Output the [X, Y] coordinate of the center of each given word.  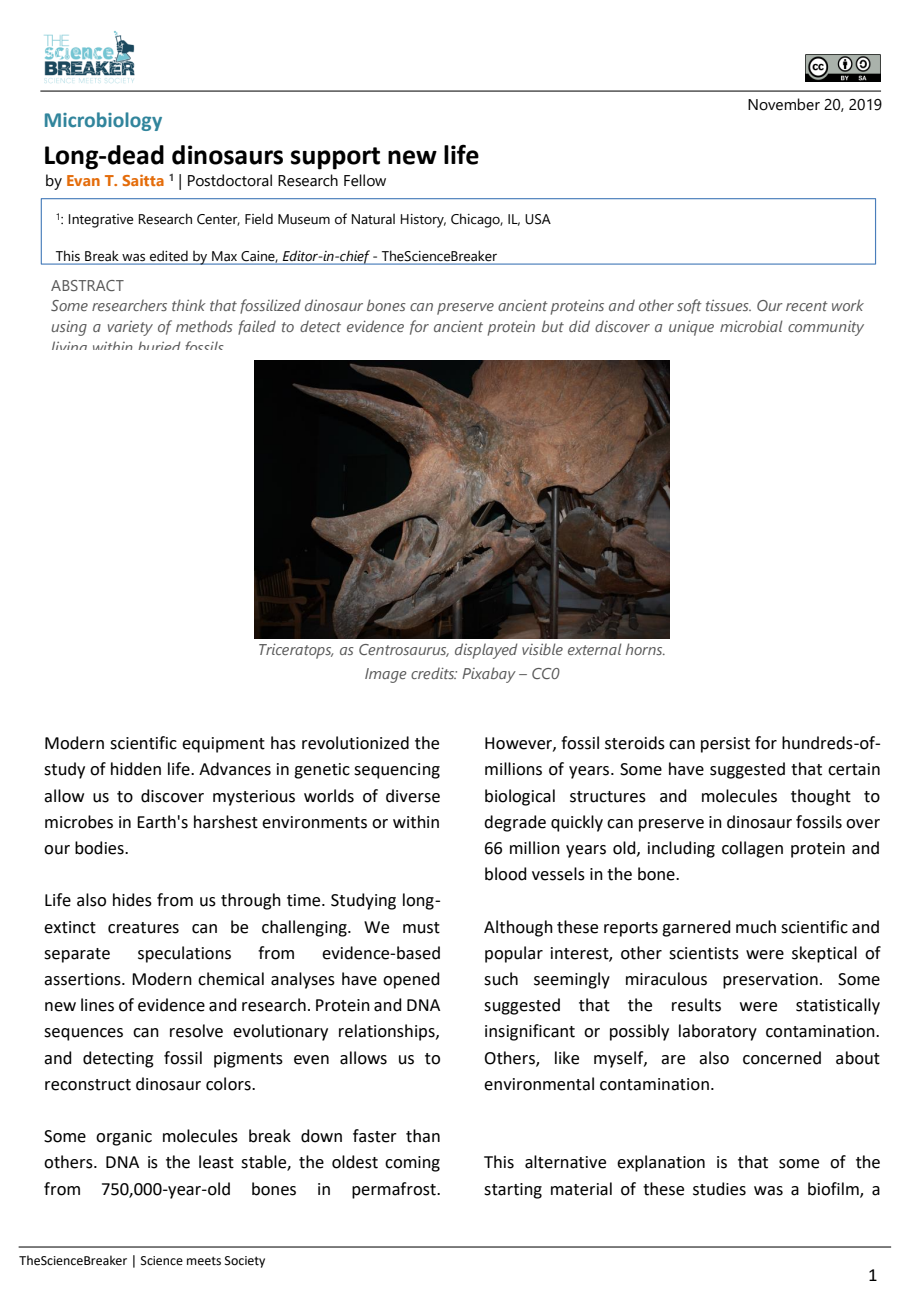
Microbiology [103, 121]
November [784, 104]
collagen [752, 849]
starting [513, 1191]
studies [719, 1189]
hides [132, 900]
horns [645, 649]
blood [506, 874]
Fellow [365, 180]
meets [204, 1261]
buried [160, 345]
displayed [486, 651]
